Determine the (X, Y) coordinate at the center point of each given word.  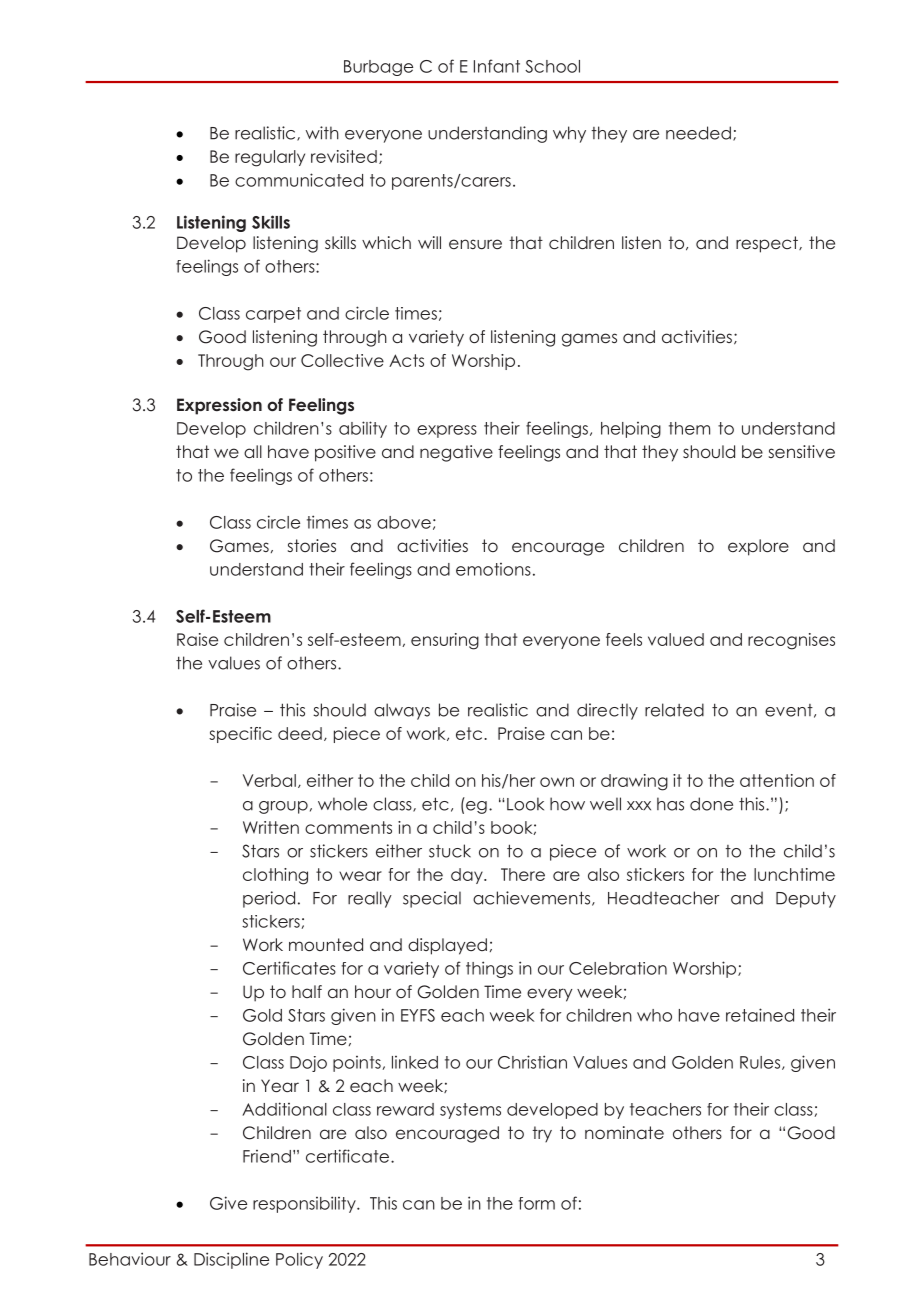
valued (676, 639)
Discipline (231, 1260)
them (689, 428)
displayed (447, 946)
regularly (270, 158)
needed (698, 133)
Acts (406, 360)
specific (240, 735)
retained (760, 1015)
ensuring (445, 641)
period (269, 899)
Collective (342, 360)
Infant (497, 66)
